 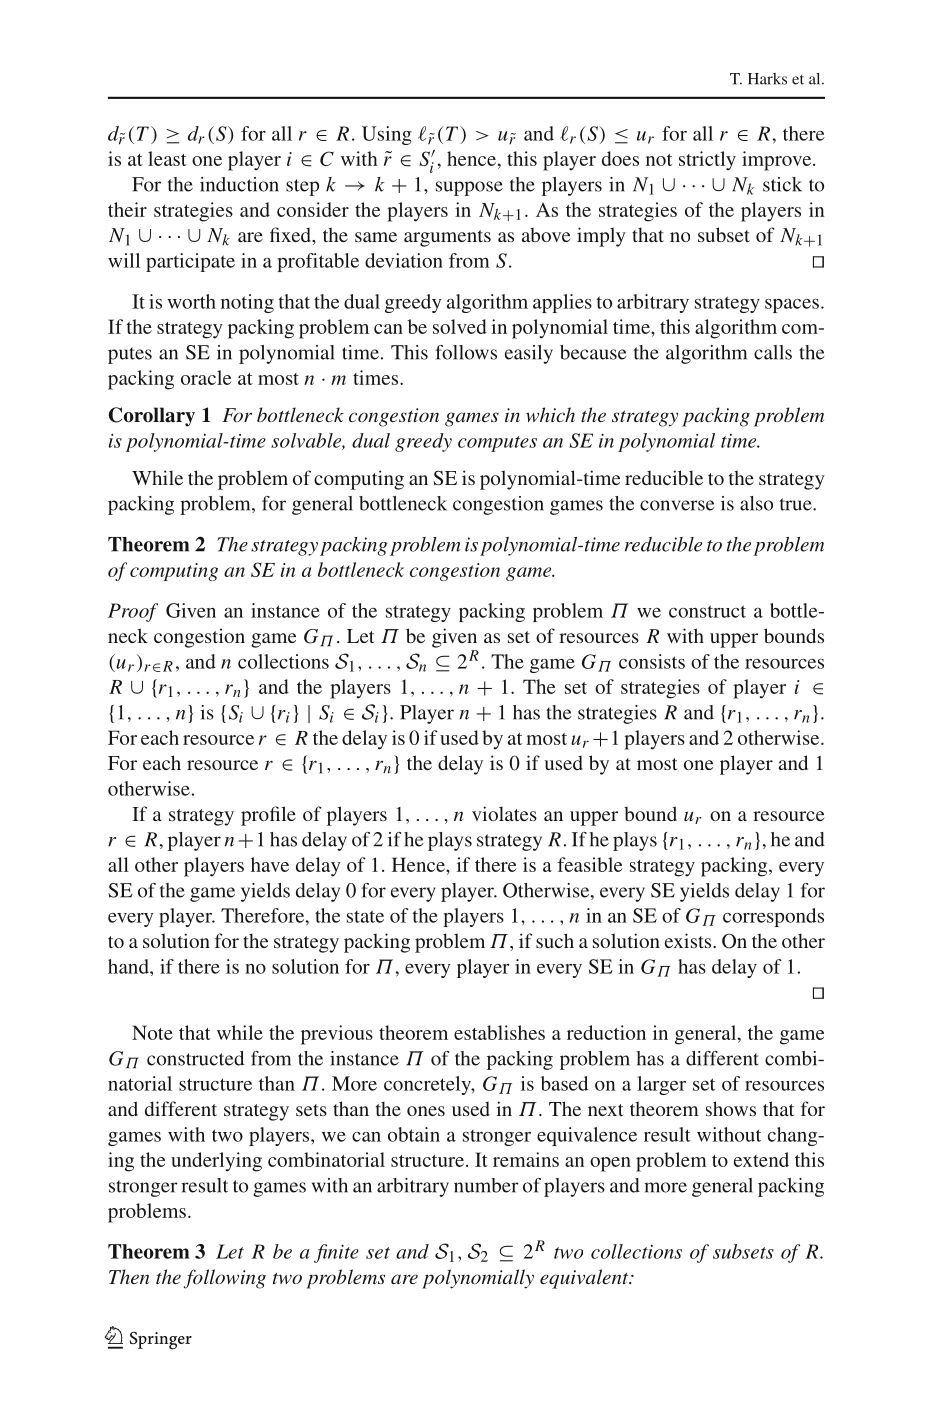 What do you see at coordinates (504, 813) in the page?
I see `violates` at bounding box center [504, 813].
